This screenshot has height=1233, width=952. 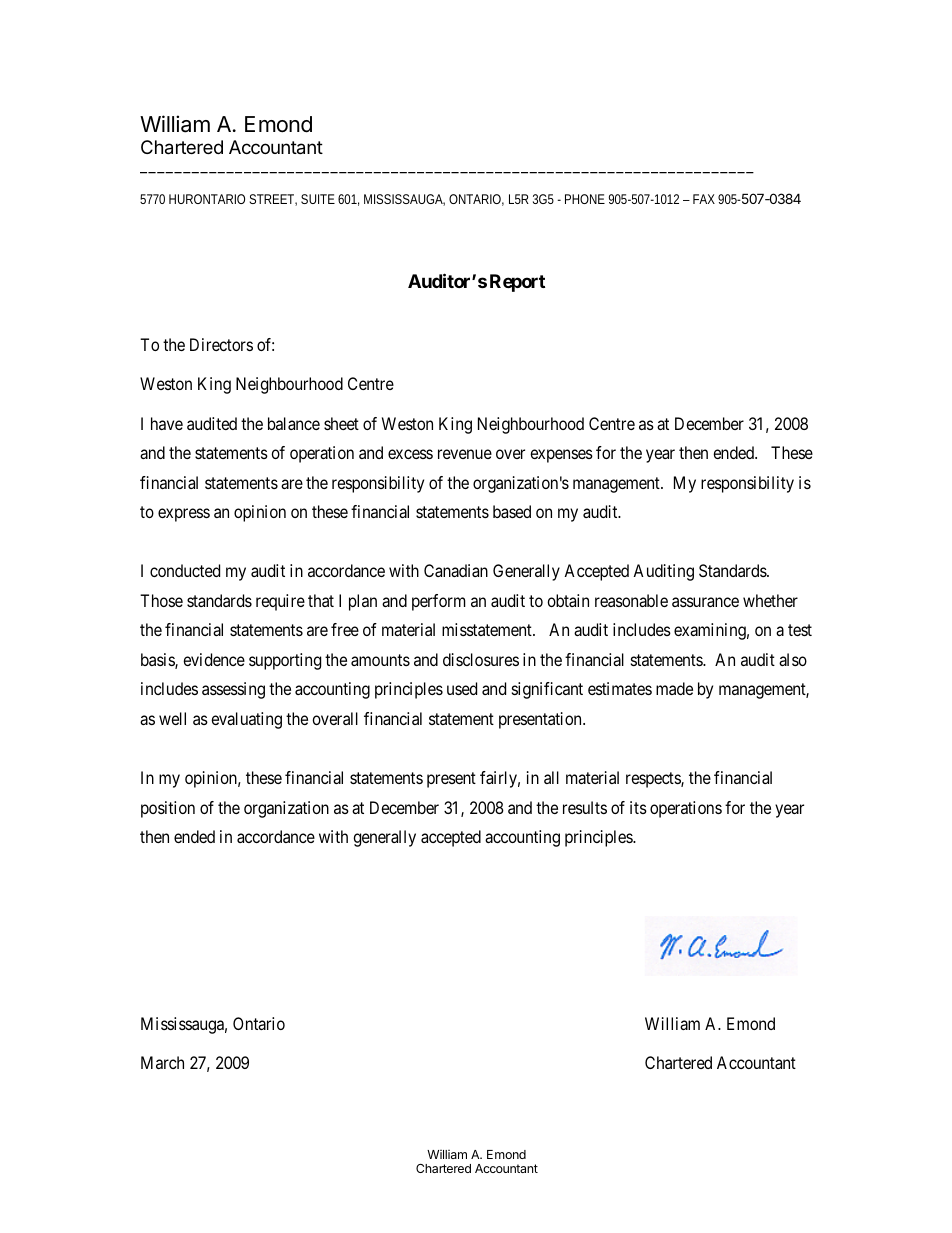 I want to click on whether, so click(x=770, y=600).
